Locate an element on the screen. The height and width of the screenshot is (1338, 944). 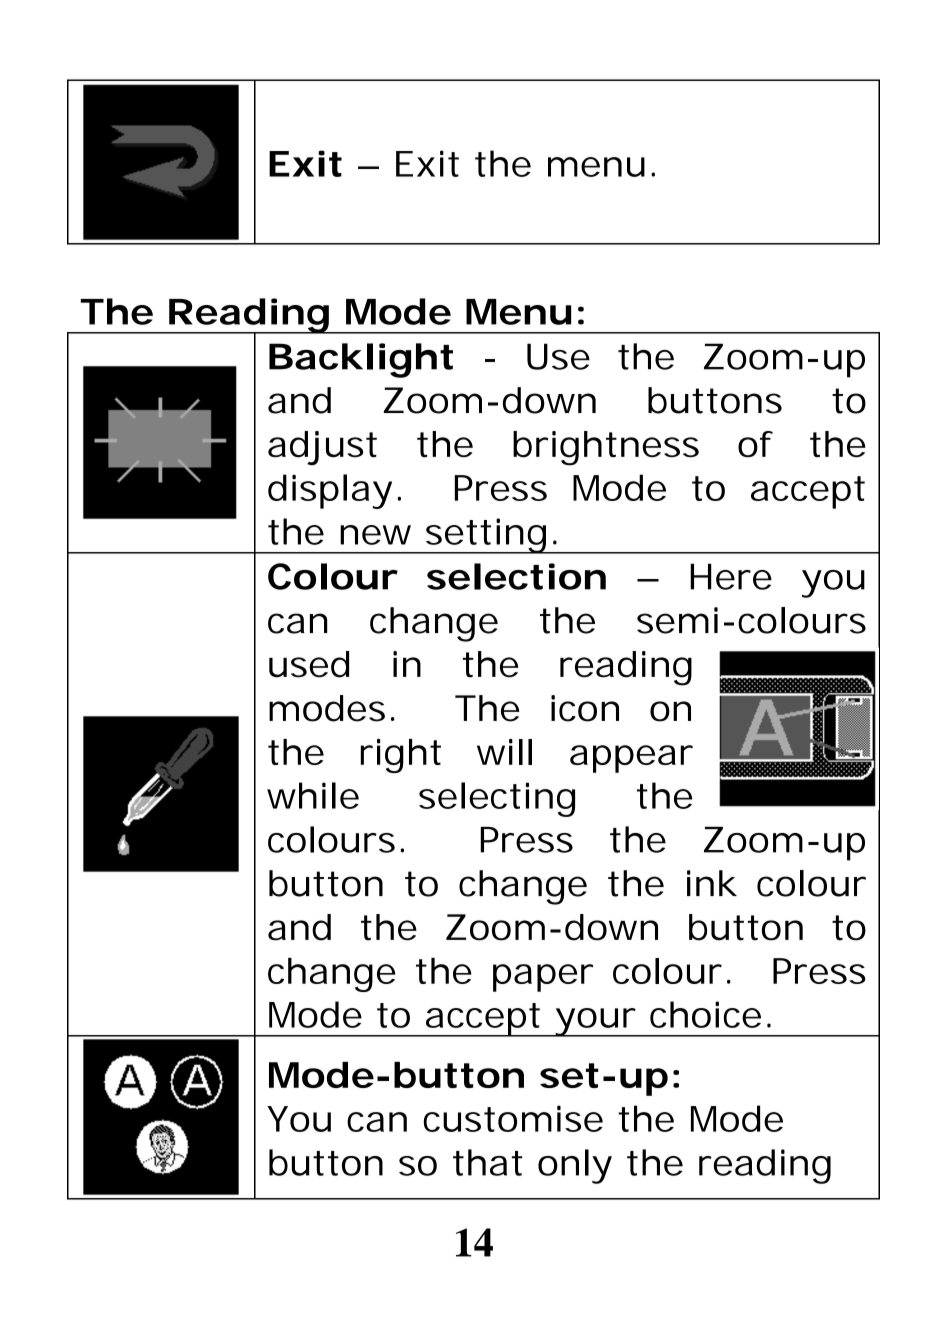
only is located at coordinates (575, 1166).
